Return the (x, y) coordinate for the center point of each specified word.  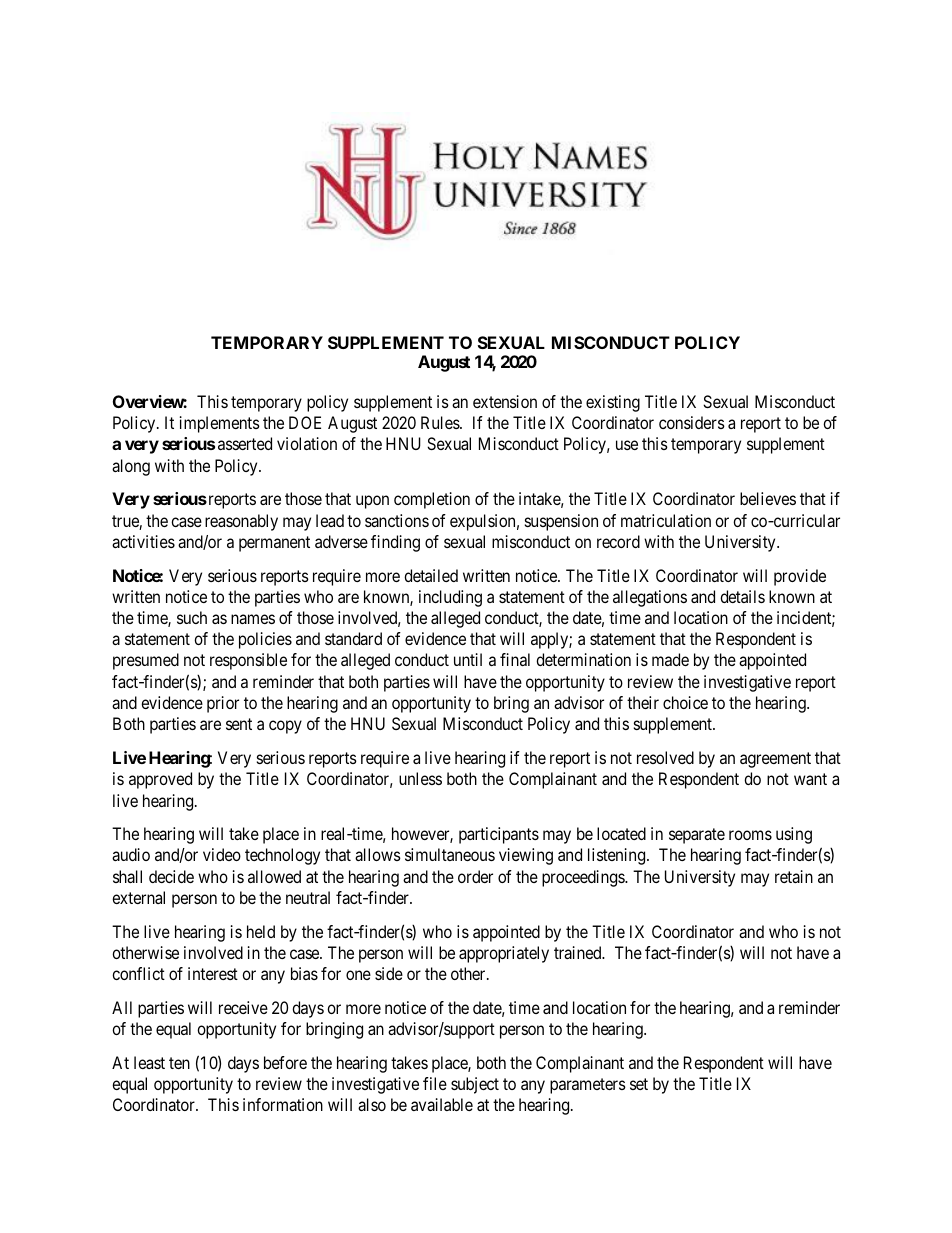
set (639, 1084)
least (149, 1062)
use (627, 445)
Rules (441, 422)
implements (220, 424)
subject (475, 1085)
